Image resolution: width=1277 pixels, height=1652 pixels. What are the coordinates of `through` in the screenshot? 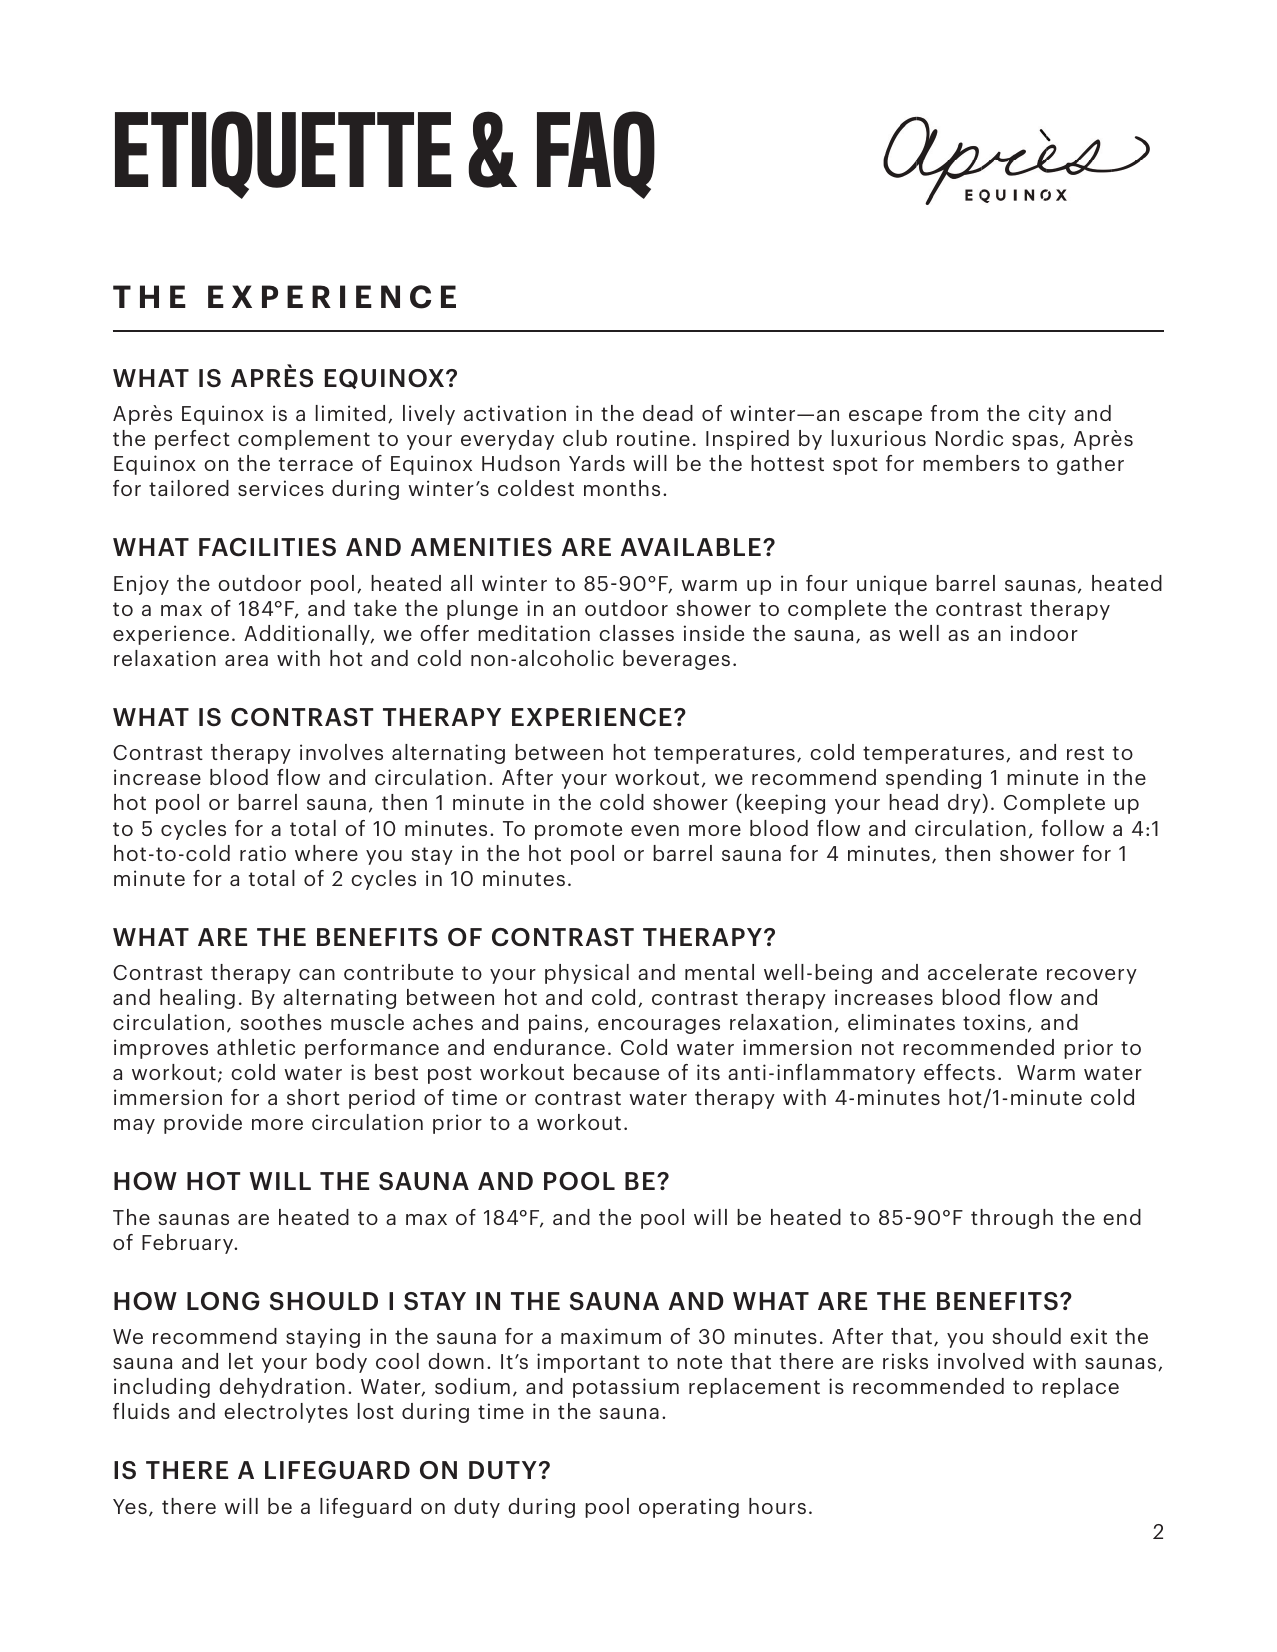 It's located at (1012, 1219).
